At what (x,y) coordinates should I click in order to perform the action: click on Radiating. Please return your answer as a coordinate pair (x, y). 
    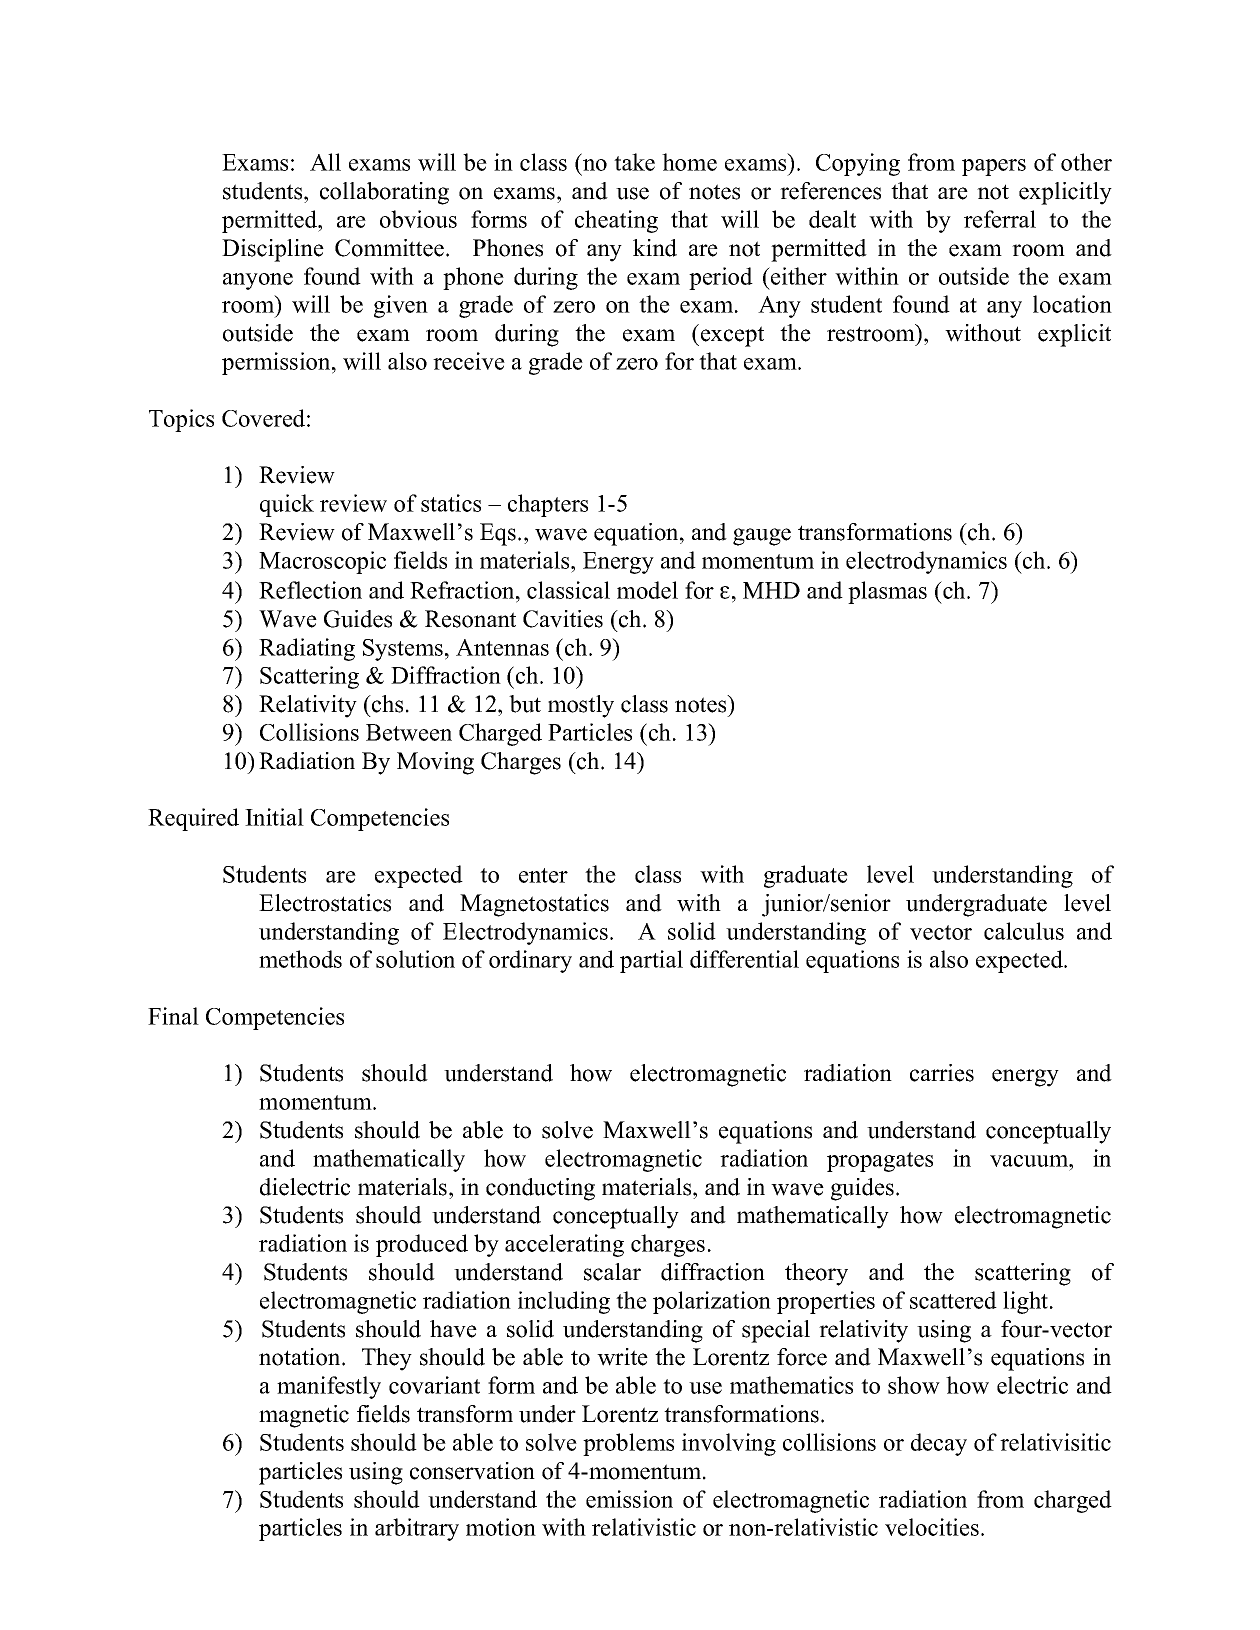
    Looking at the image, I should click on (307, 649).
